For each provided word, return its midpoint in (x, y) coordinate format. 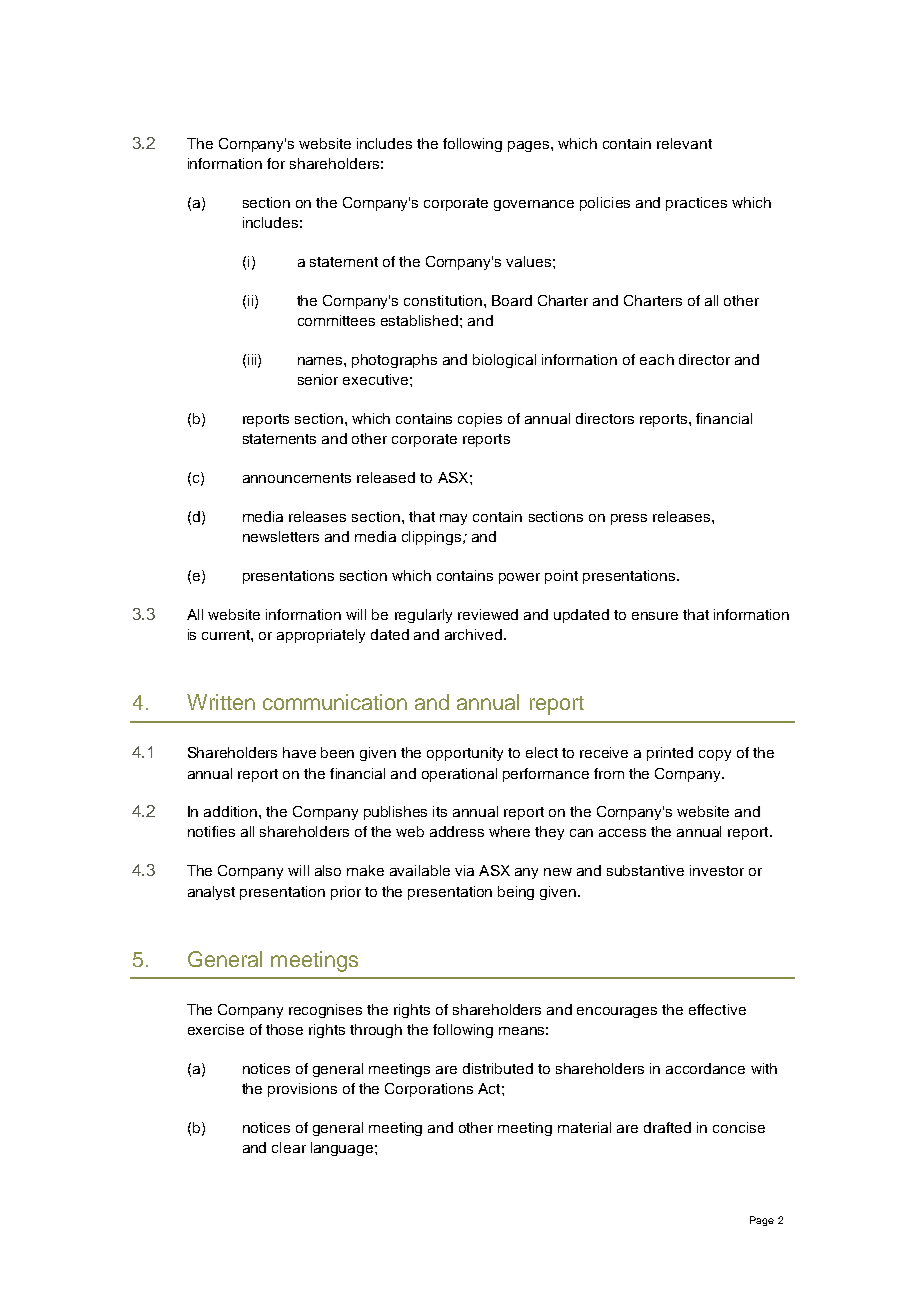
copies (480, 420)
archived (475, 634)
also (328, 870)
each (657, 359)
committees (336, 320)
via (464, 870)
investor (717, 870)
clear (289, 1147)
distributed (498, 1068)
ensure (655, 616)
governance (534, 205)
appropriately (321, 636)
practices (696, 204)
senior (318, 379)
